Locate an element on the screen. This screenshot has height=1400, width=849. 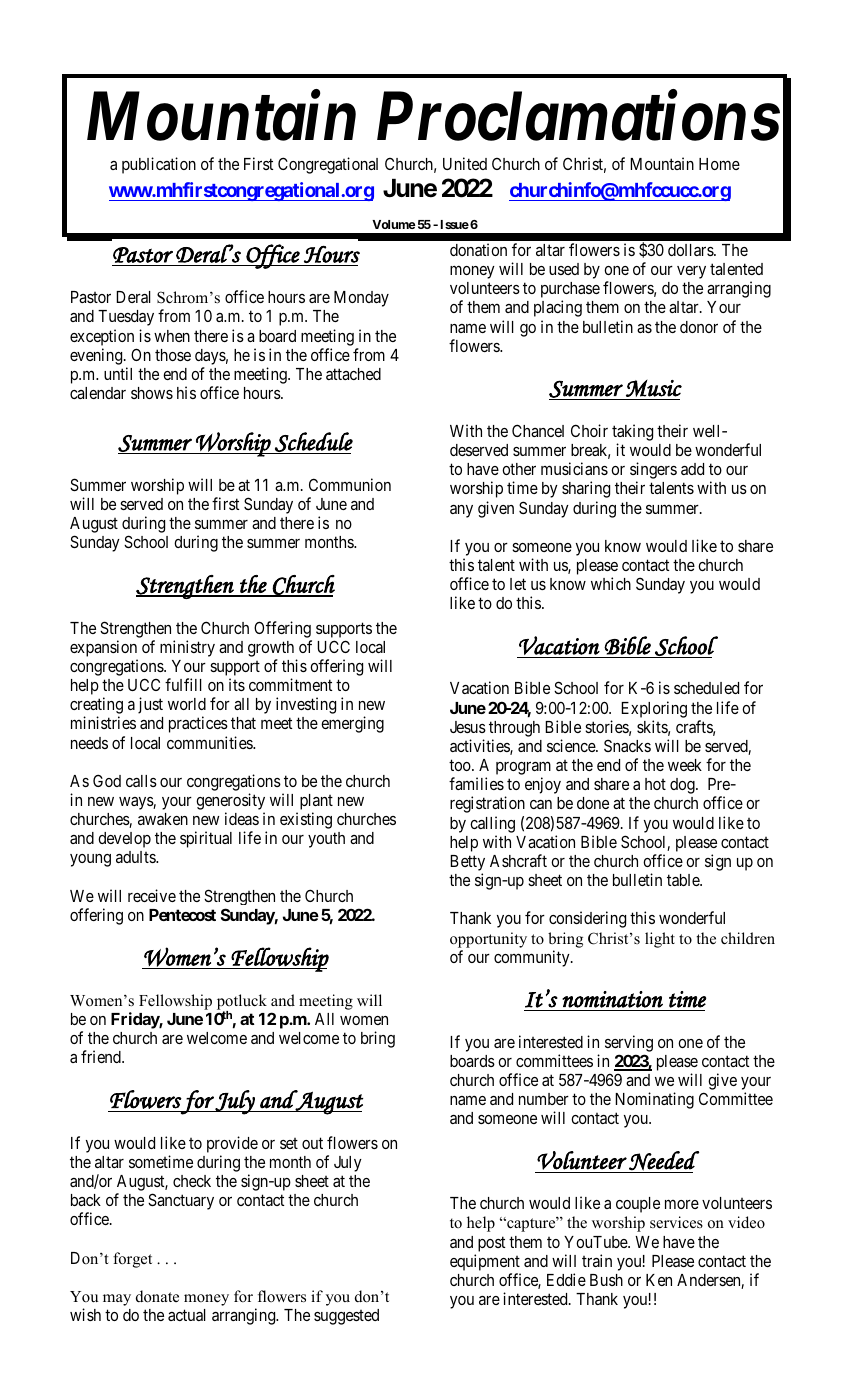
serving is located at coordinates (629, 1043).
